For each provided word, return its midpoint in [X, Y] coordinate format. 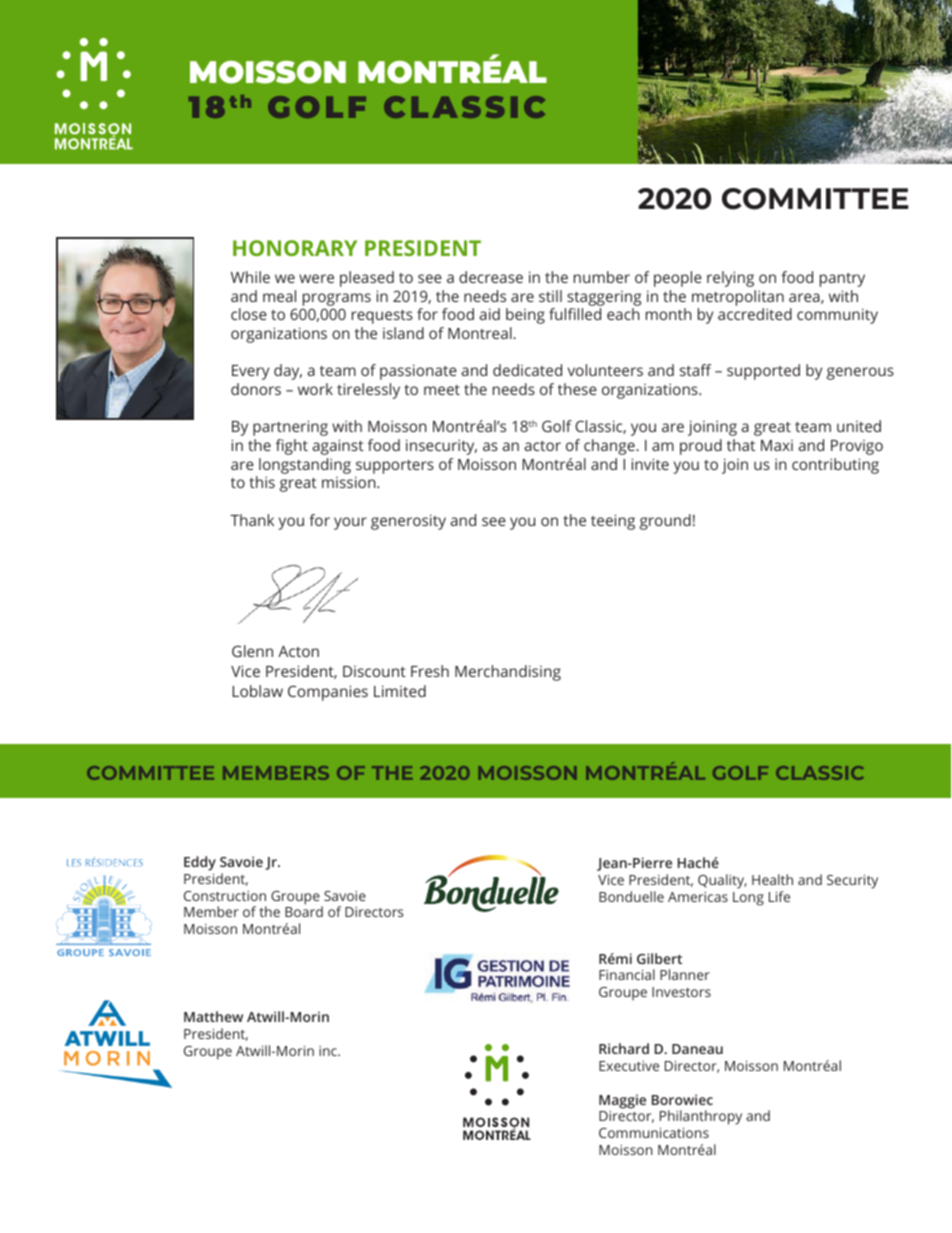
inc [329, 1051]
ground [665, 522]
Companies [328, 693]
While [250, 277]
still [550, 296]
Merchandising [508, 673]
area [805, 298]
